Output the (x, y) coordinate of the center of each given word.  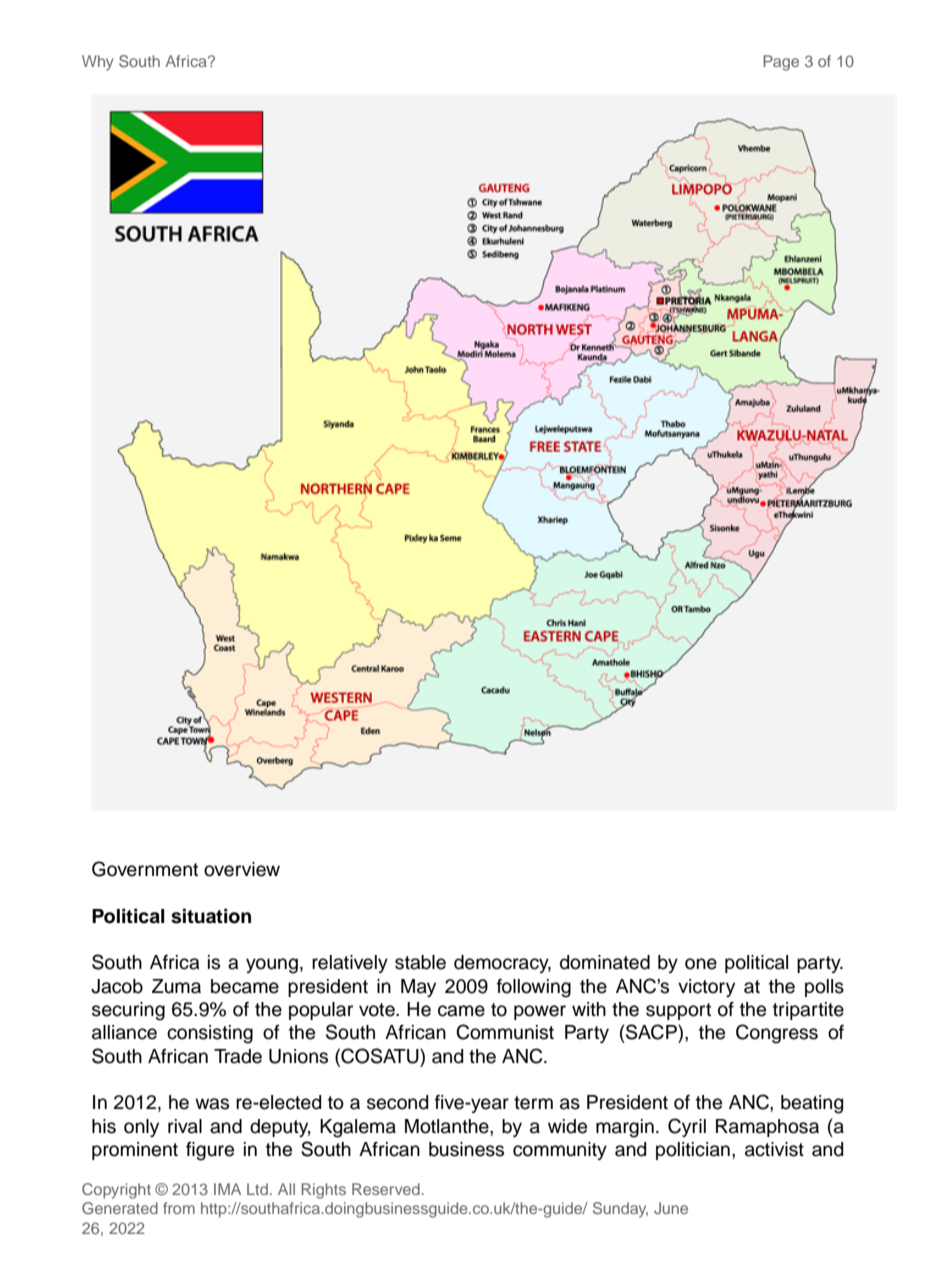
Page (781, 63)
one (701, 964)
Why (97, 63)
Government (145, 869)
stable (420, 962)
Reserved (387, 1189)
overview (242, 869)
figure (210, 1151)
